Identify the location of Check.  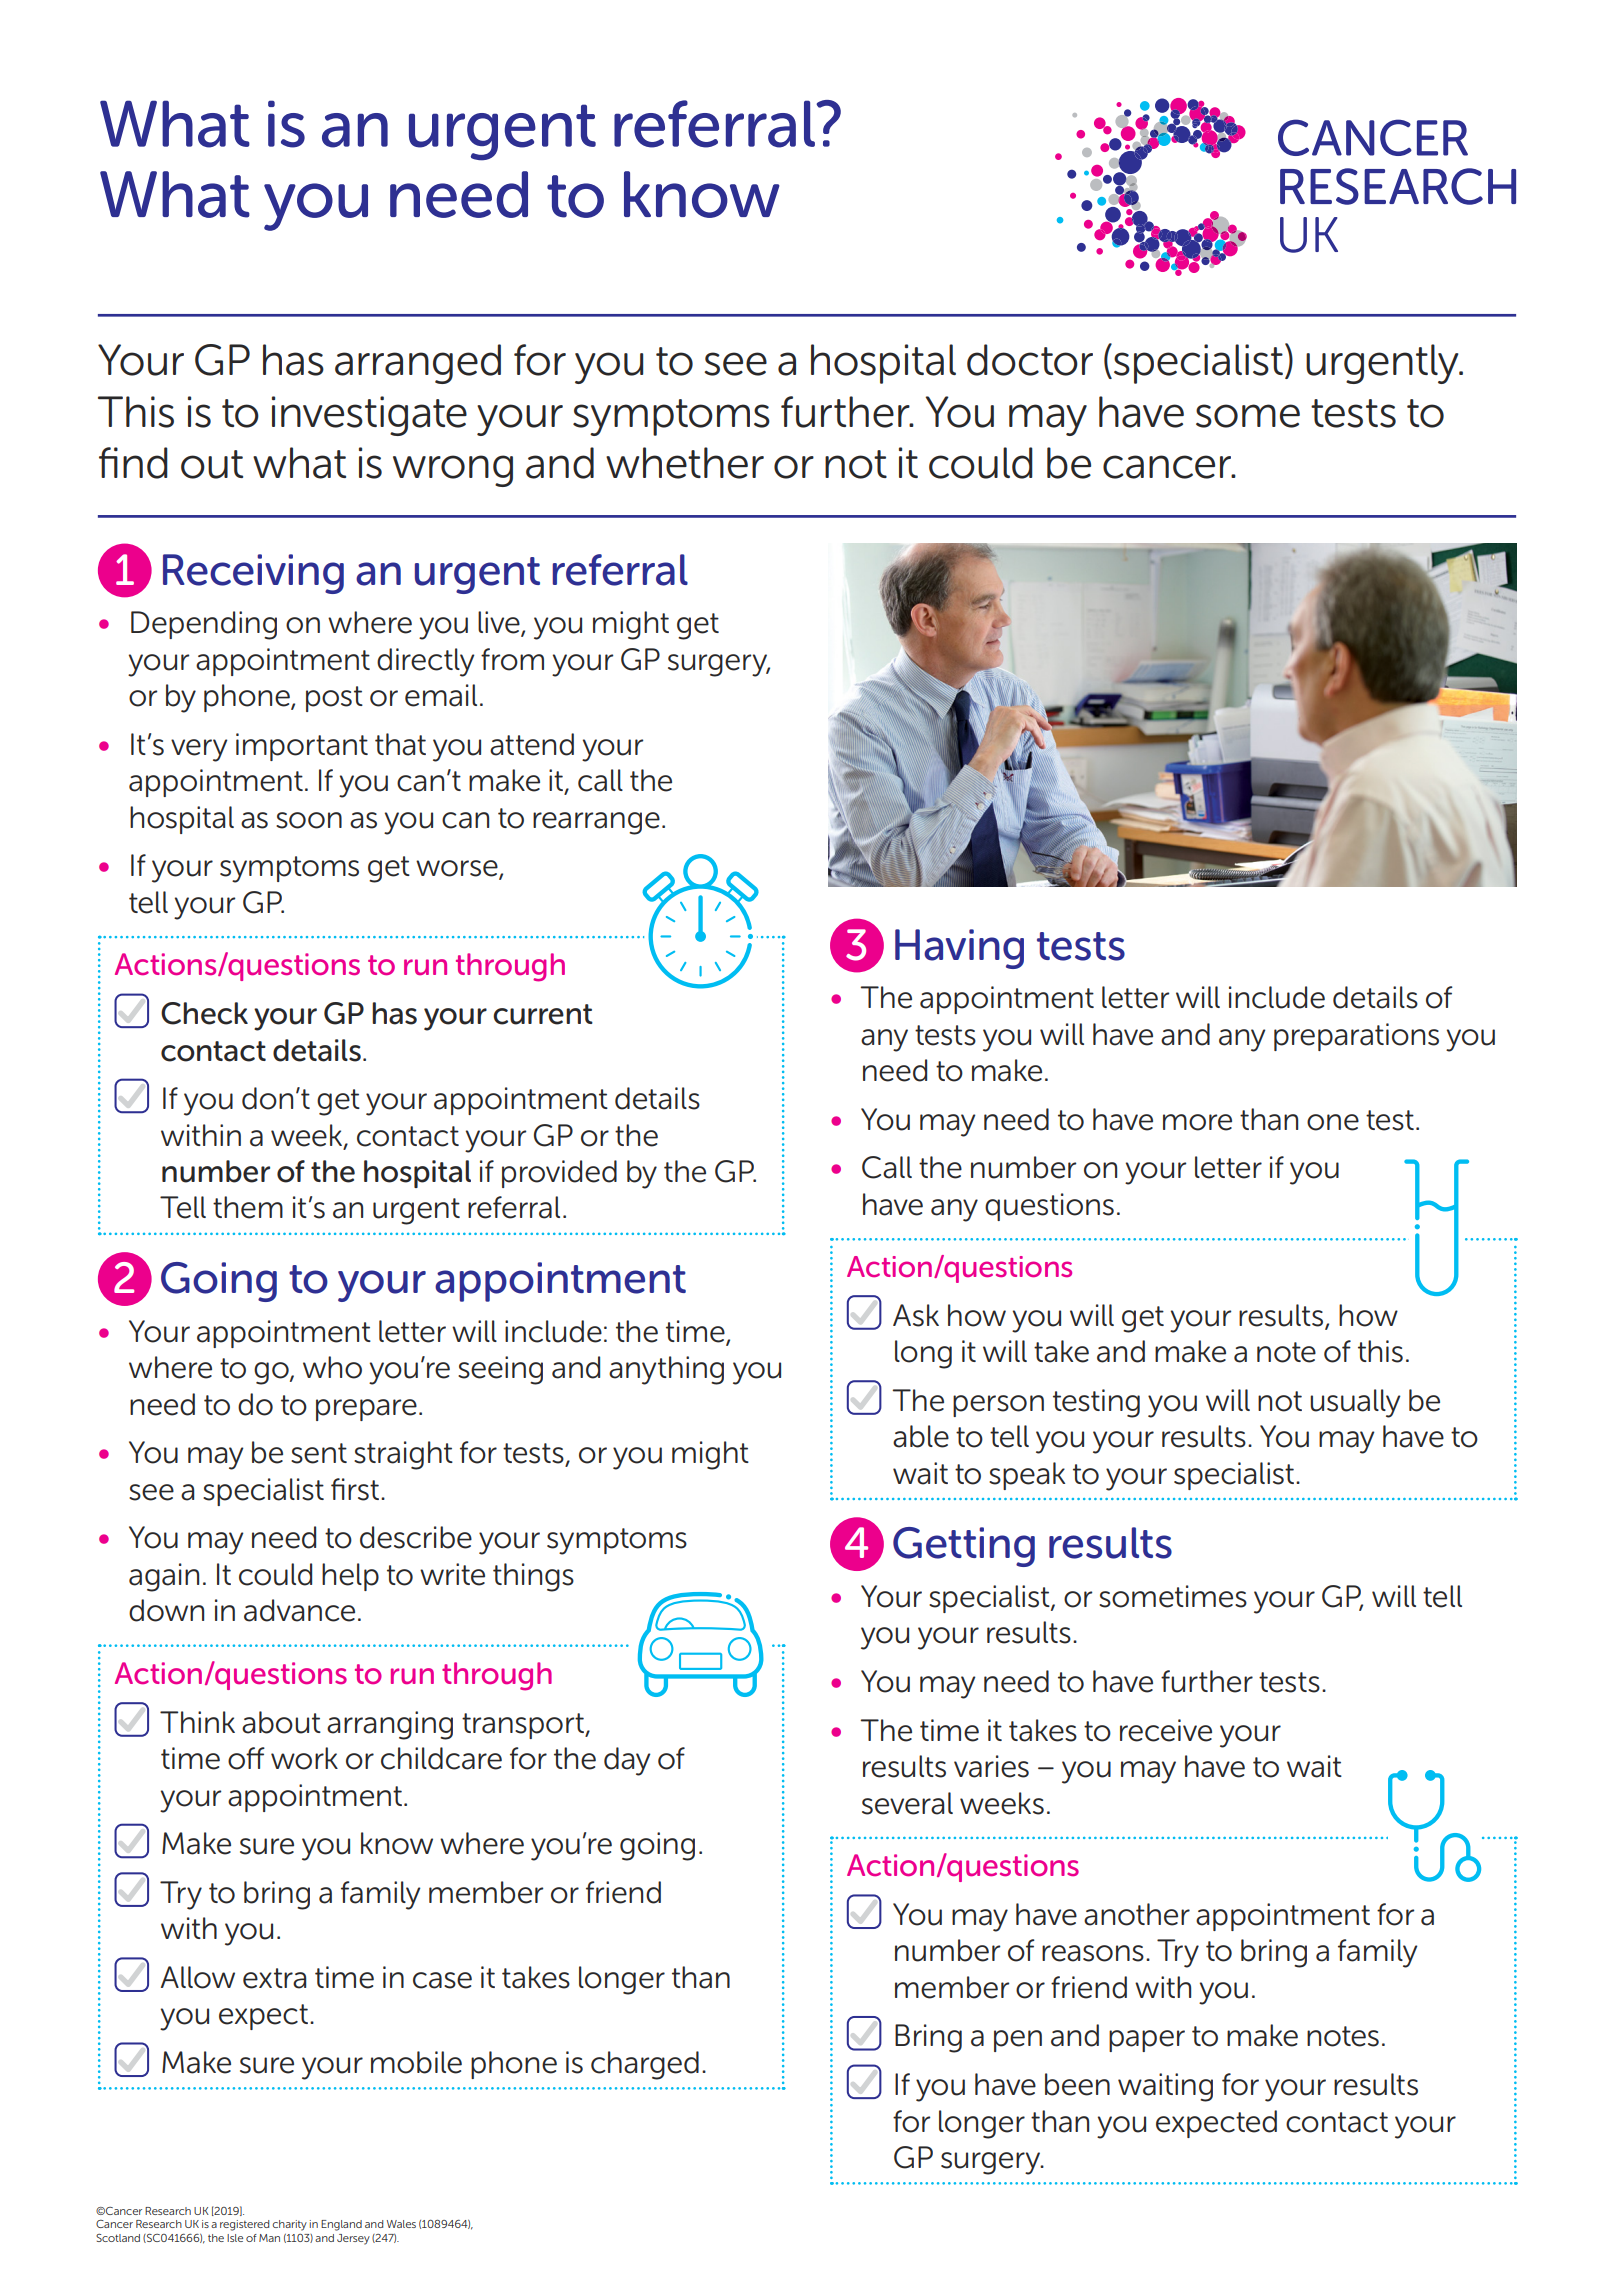
(204, 1013).
